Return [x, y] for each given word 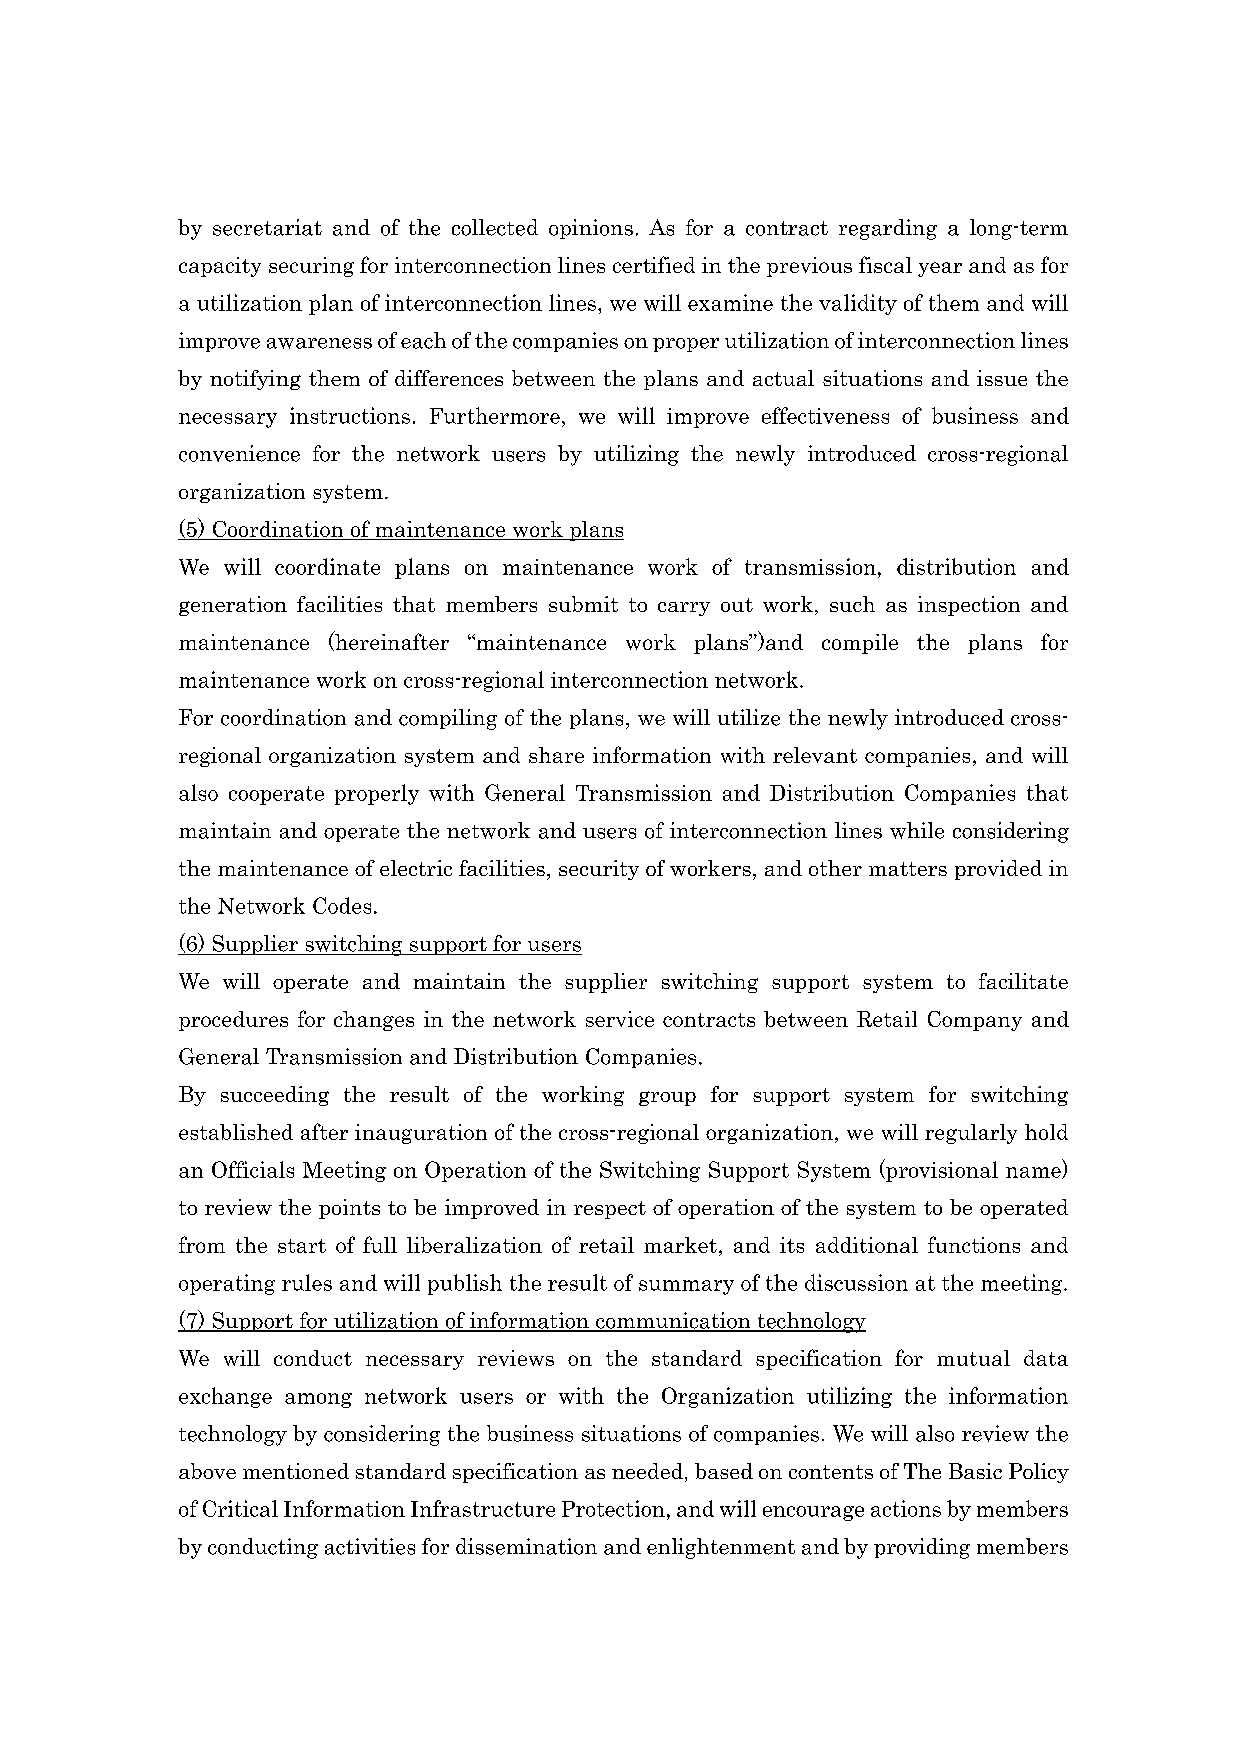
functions [974, 1244]
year [940, 269]
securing [311, 267]
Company [975, 1021]
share [556, 755]
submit [583, 604]
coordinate [327, 566]
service [620, 1019]
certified [654, 264]
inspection [969, 606]
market [680, 1245]
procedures [233, 1021]
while [917, 830]
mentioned [296, 1471]
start [302, 1246]
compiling [448, 719]
